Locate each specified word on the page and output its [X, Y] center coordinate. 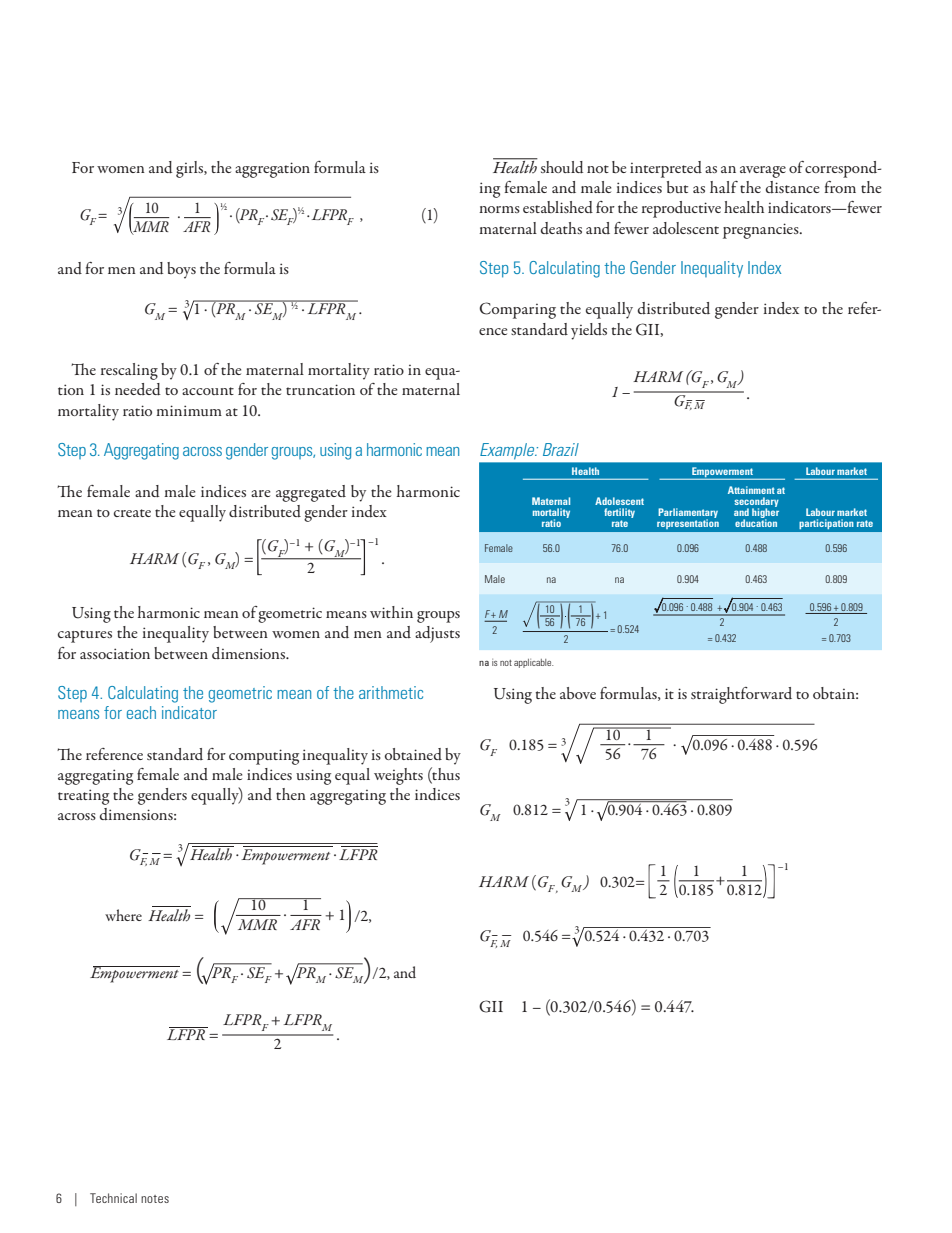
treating [83, 797]
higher [765, 513]
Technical [113, 1198]
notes [155, 1199]
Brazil [561, 449]
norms [499, 209]
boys [181, 270]
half [724, 187]
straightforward [741, 695]
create [132, 513]
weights [398, 776]
